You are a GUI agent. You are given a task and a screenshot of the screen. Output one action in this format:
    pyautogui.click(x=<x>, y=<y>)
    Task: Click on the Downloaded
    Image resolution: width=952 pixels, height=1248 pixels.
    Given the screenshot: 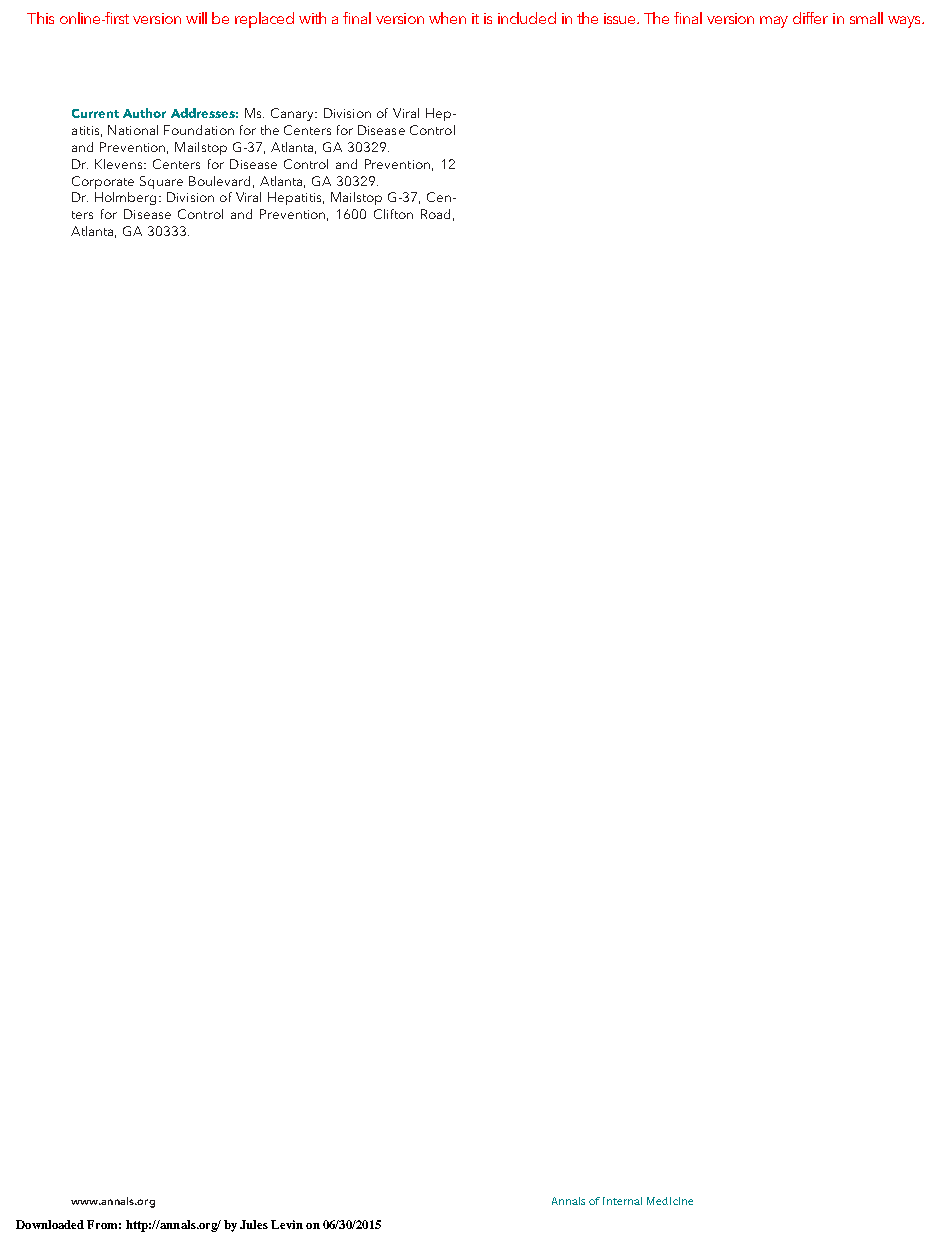 What is the action you would take?
    pyautogui.click(x=50, y=1224)
